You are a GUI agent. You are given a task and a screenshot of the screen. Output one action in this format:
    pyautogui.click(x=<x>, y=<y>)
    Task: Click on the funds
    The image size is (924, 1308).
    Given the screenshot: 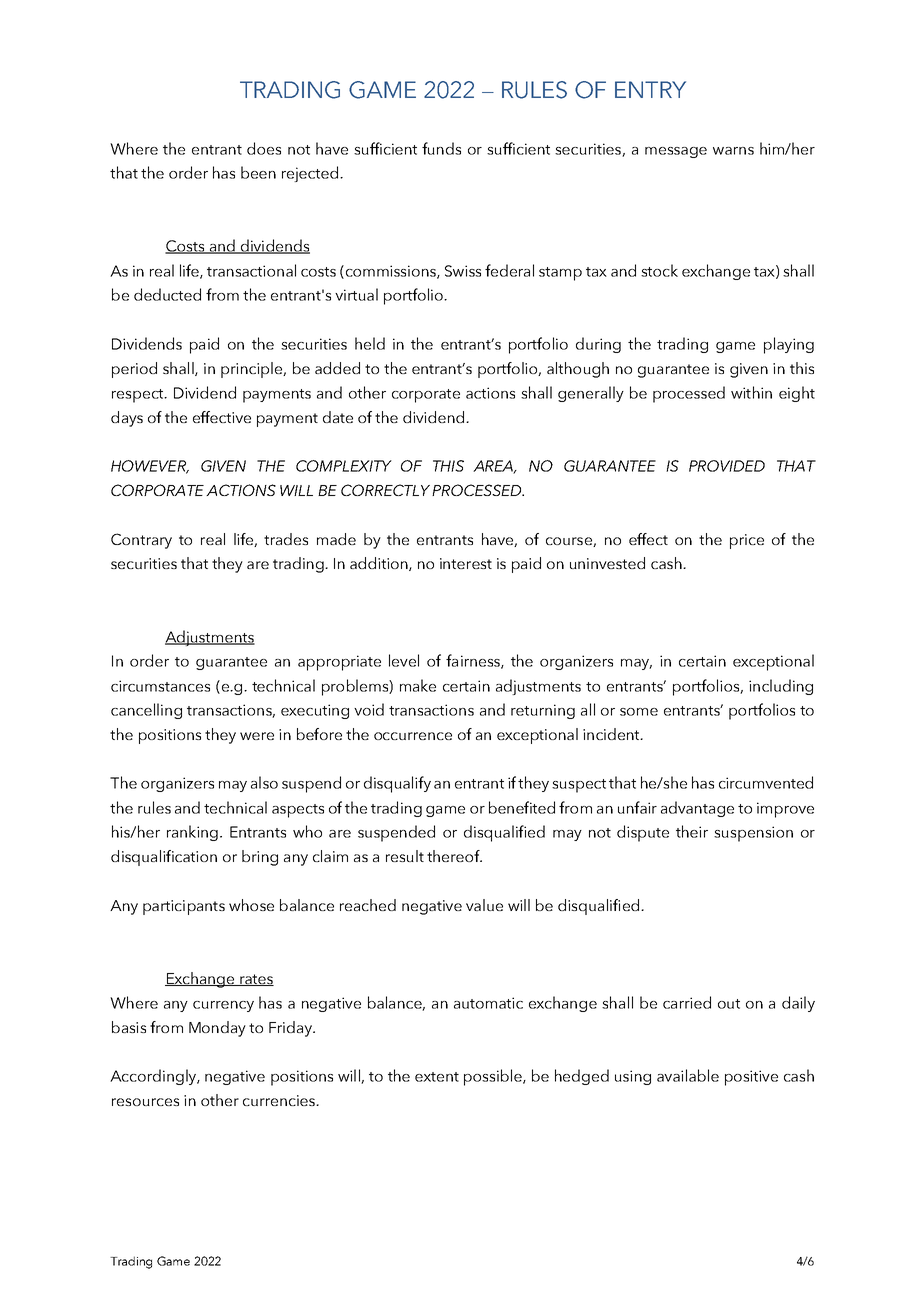 What is the action you would take?
    pyautogui.click(x=441, y=148)
